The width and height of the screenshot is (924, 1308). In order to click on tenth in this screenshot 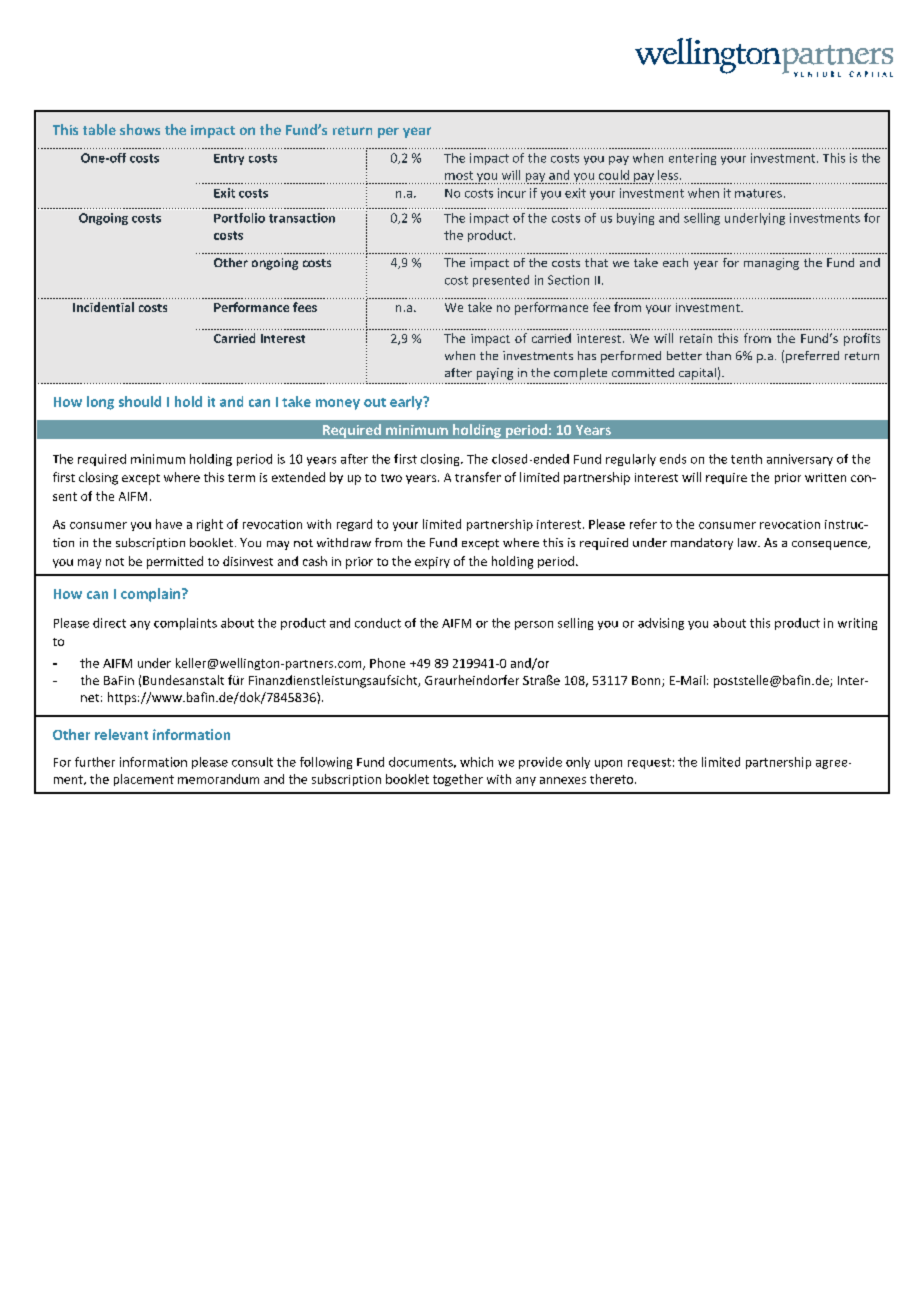, I will do `click(746, 459)`.
